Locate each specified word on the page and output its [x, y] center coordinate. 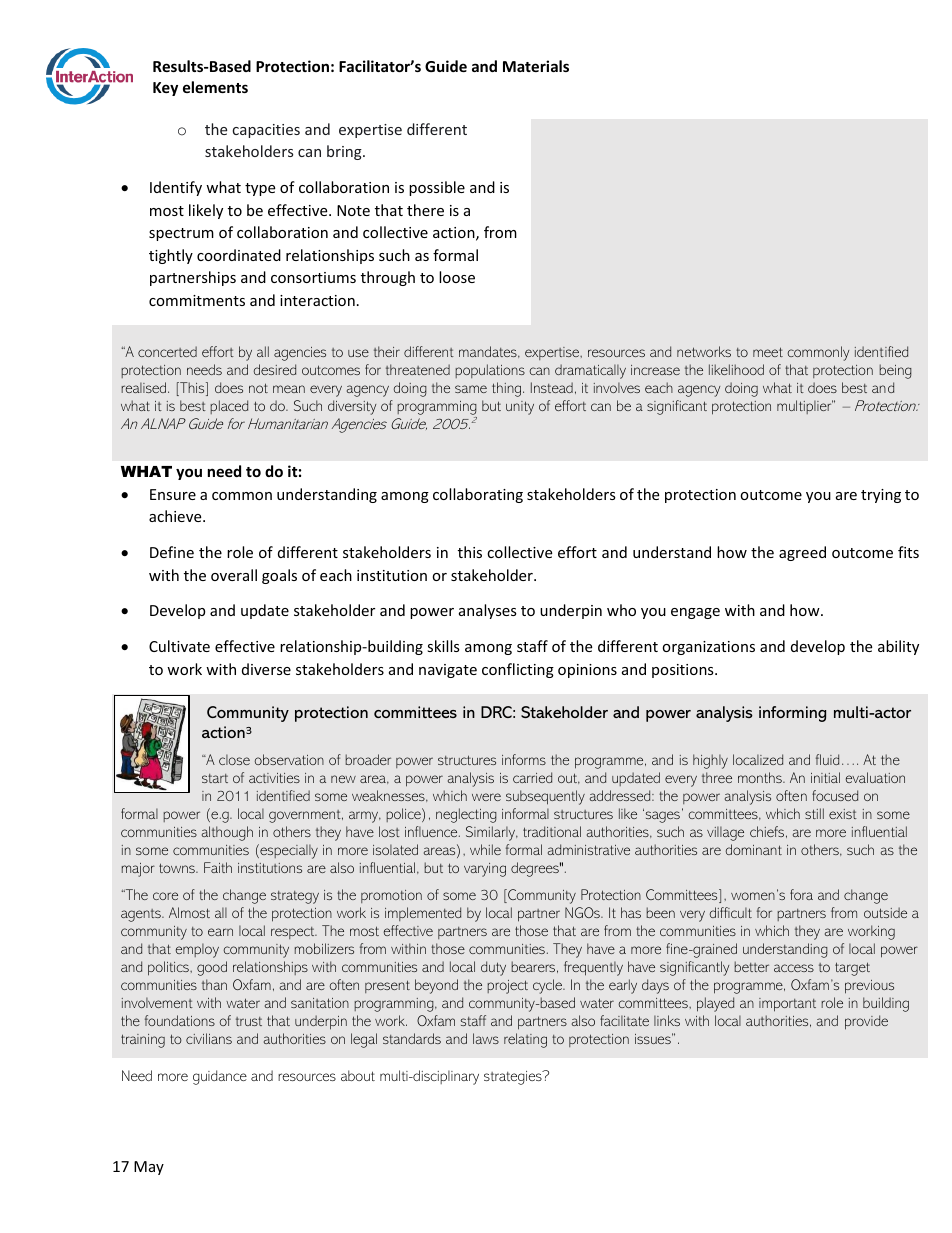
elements [215, 87]
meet [768, 352]
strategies [514, 1078]
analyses [488, 611]
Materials [536, 66]
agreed [802, 553]
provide [866, 1022]
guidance [220, 1077]
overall [234, 575]
